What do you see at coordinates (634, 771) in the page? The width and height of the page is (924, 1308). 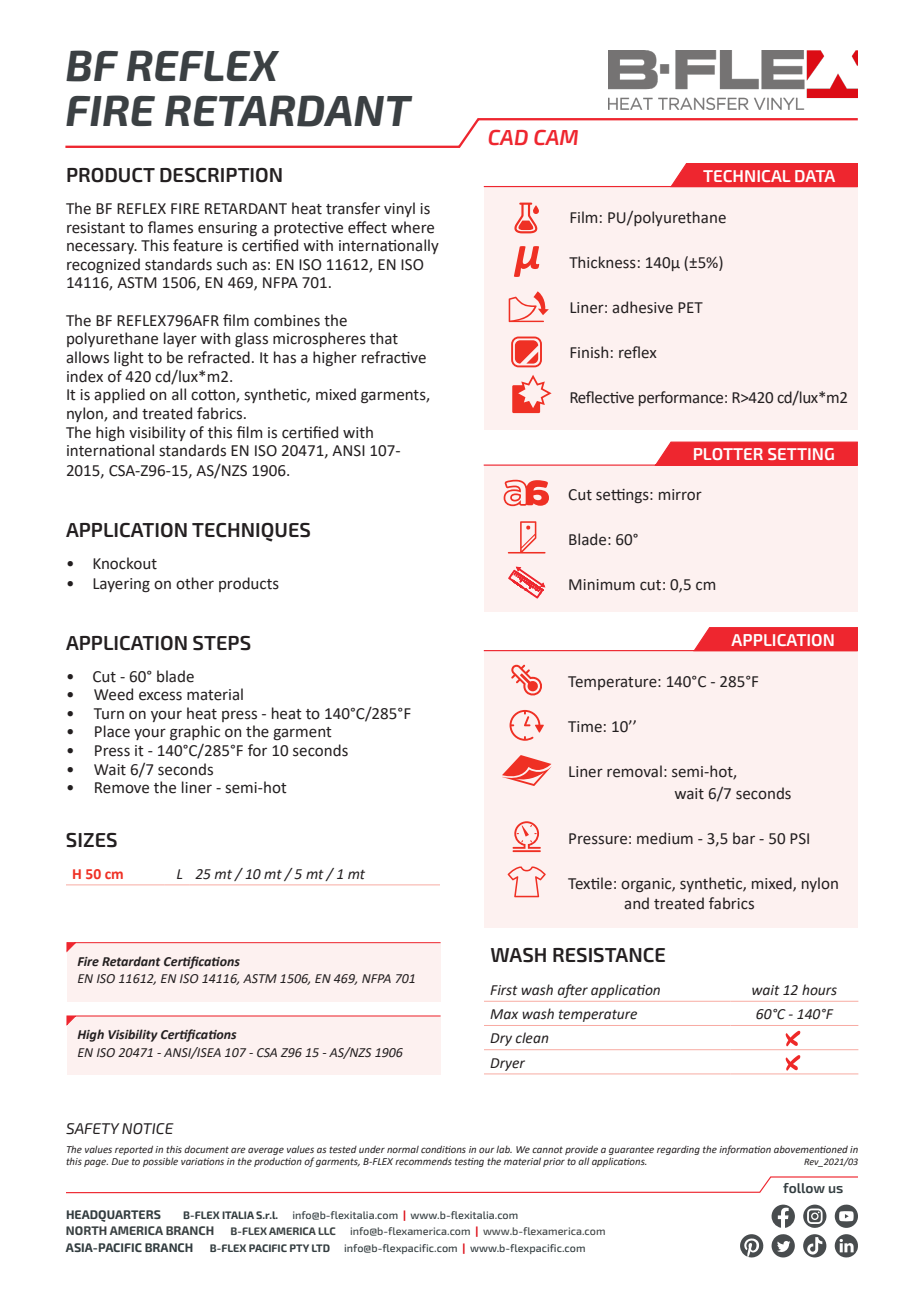 I see `removal` at bounding box center [634, 771].
